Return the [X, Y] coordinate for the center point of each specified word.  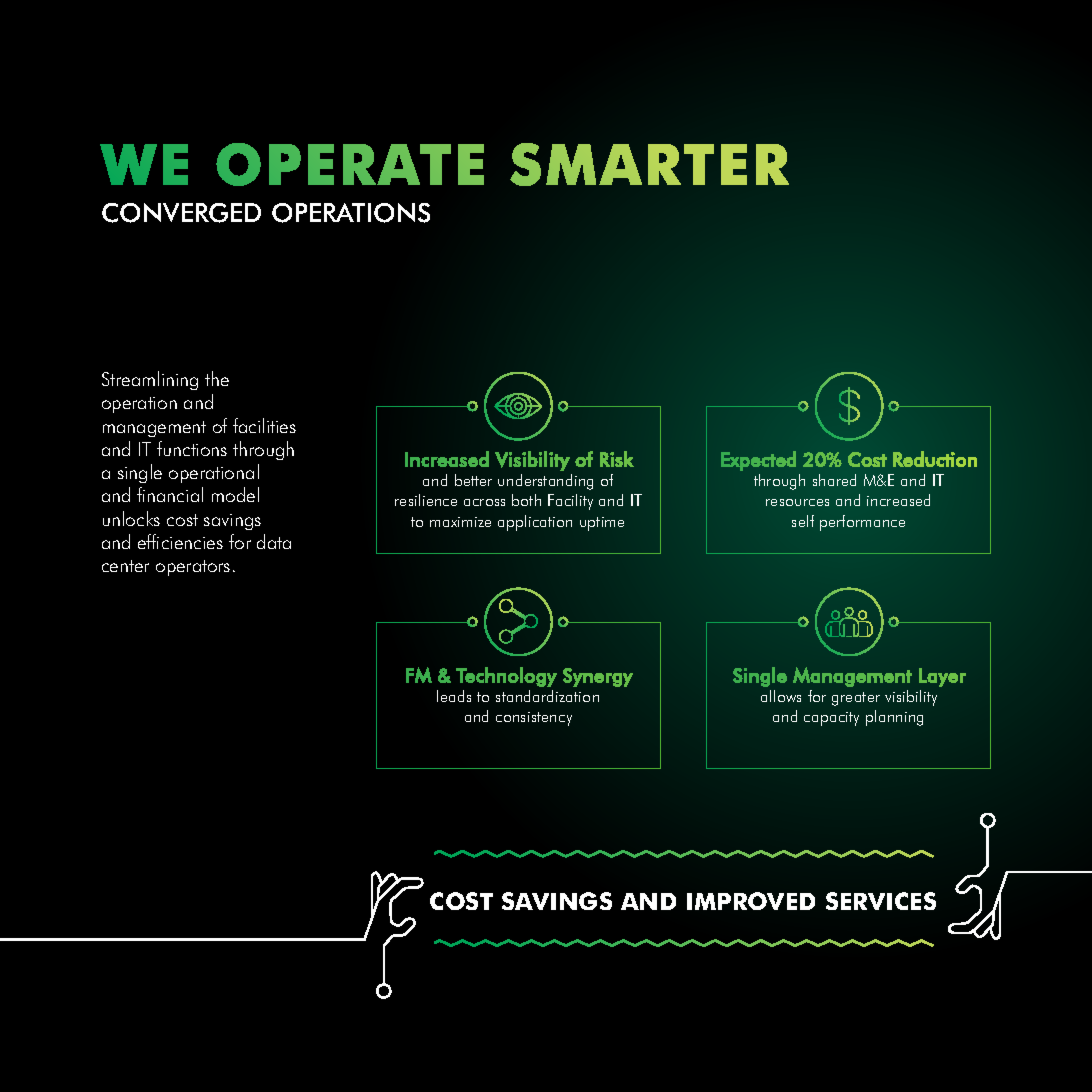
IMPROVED [751, 901]
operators [193, 568]
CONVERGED [181, 213]
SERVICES [881, 901]
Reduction [935, 459]
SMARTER [649, 164]
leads [454, 696]
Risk [617, 459]
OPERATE [350, 164]
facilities [264, 425]
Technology [506, 677]
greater [856, 699]
